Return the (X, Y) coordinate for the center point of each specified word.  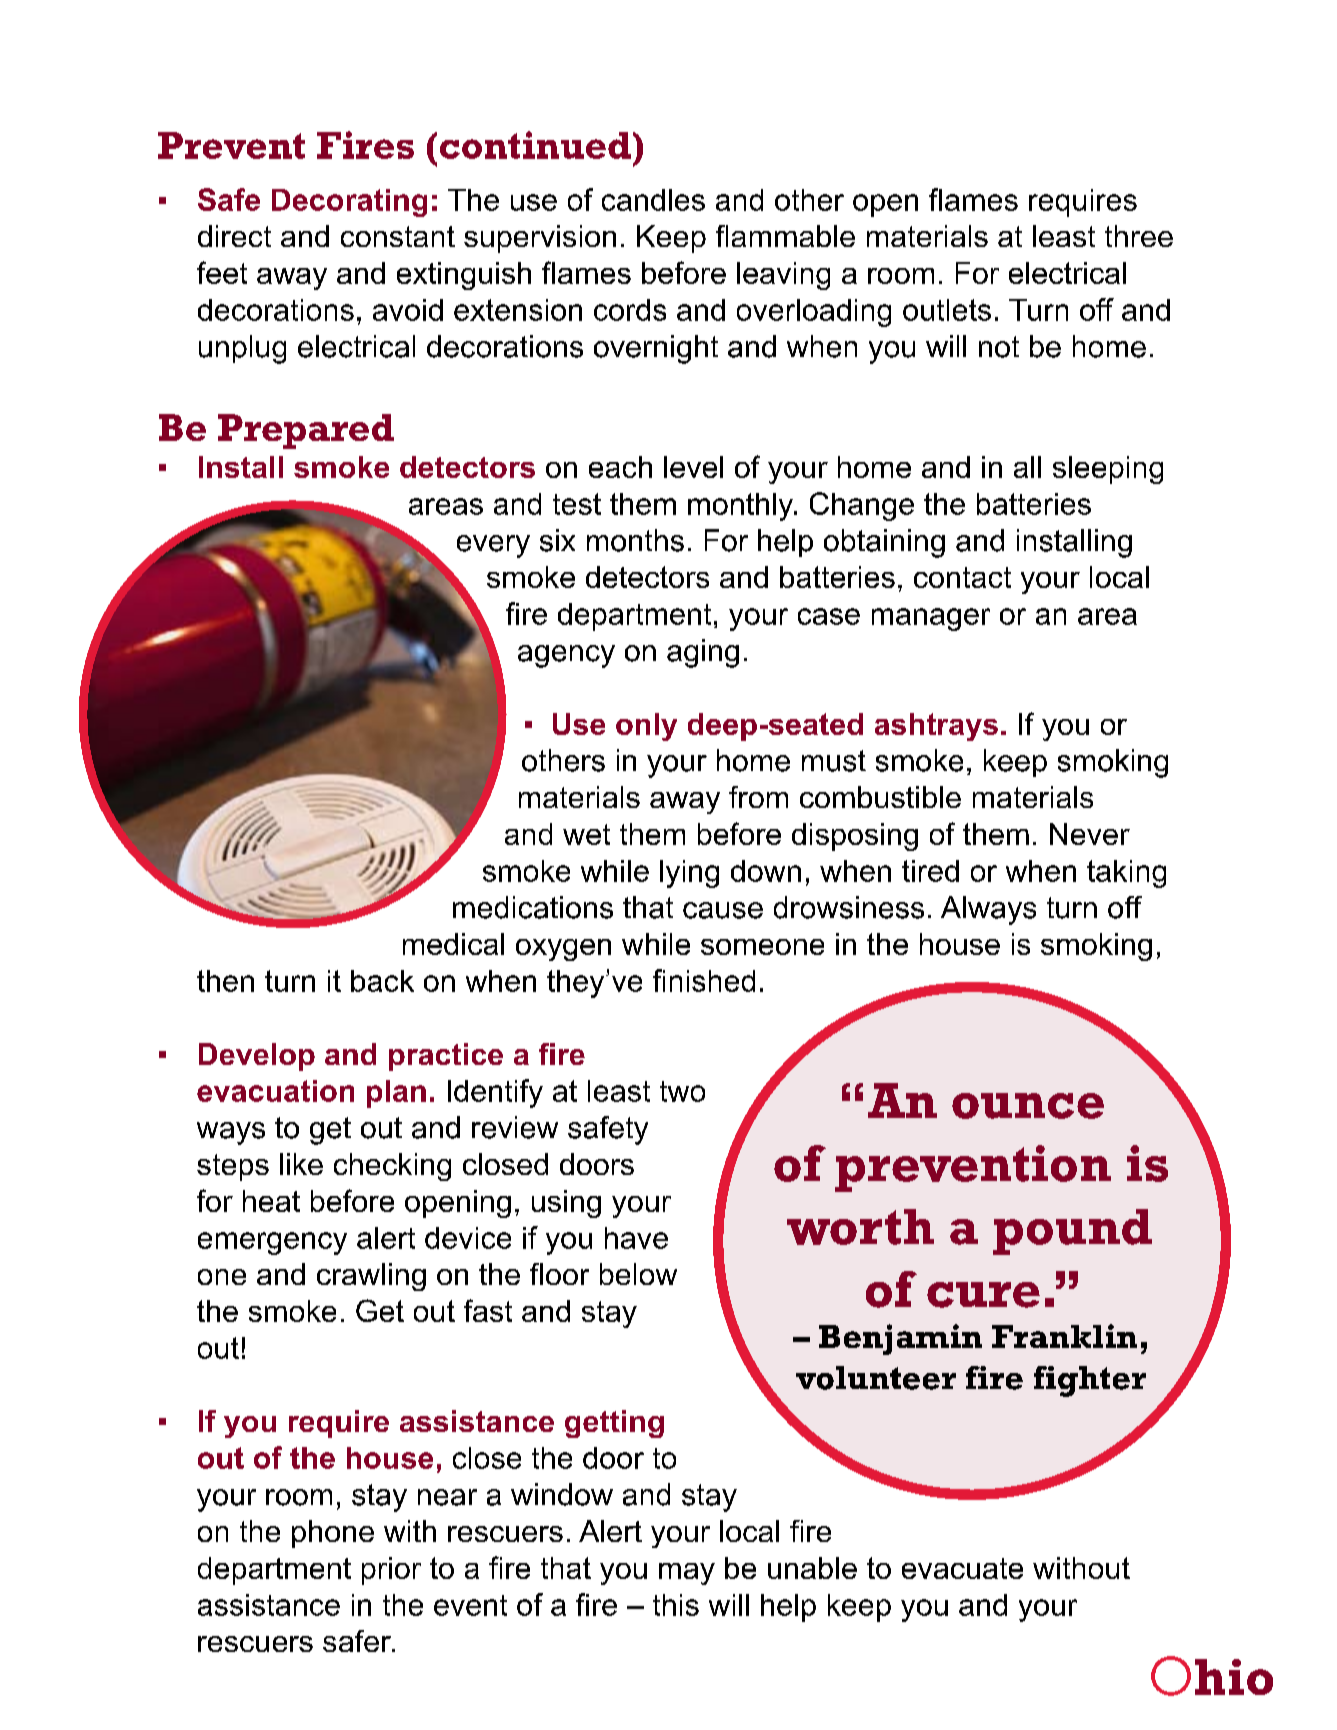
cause (723, 910)
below (638, 1274)
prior (391, 1571)
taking (1126, 874)
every (493, 546)
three (1139, 236)
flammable (785, 236)
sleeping (1108, 470)
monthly (742, 507)
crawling (371, 1277)
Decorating (349, 203)
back (382, 981)
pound (1072, 1232)
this (676, 1605)
